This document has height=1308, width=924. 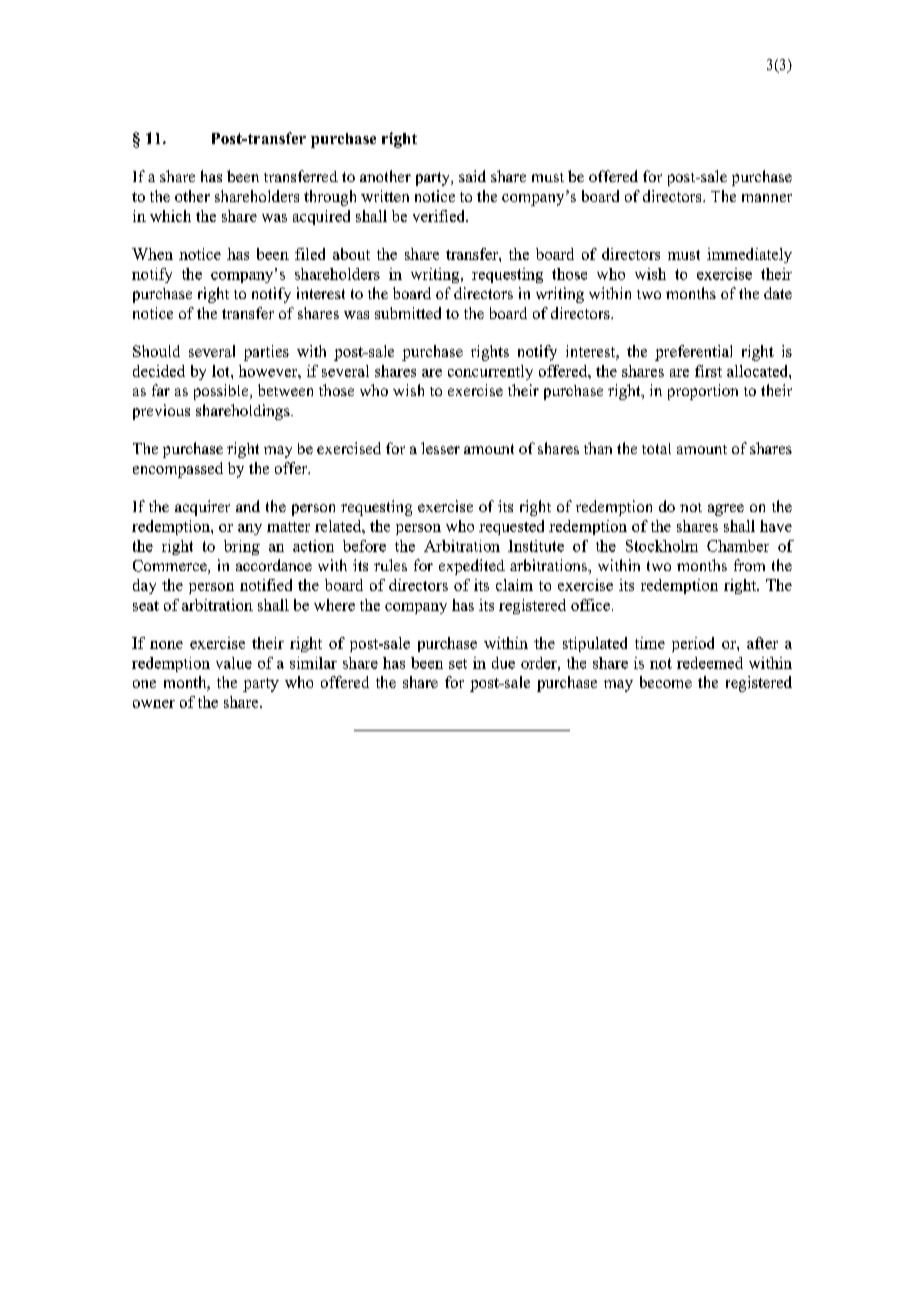 What do you see at coordinates (178, 470) in the document?
I see `encompassed` at bounding box center [178, 470].
